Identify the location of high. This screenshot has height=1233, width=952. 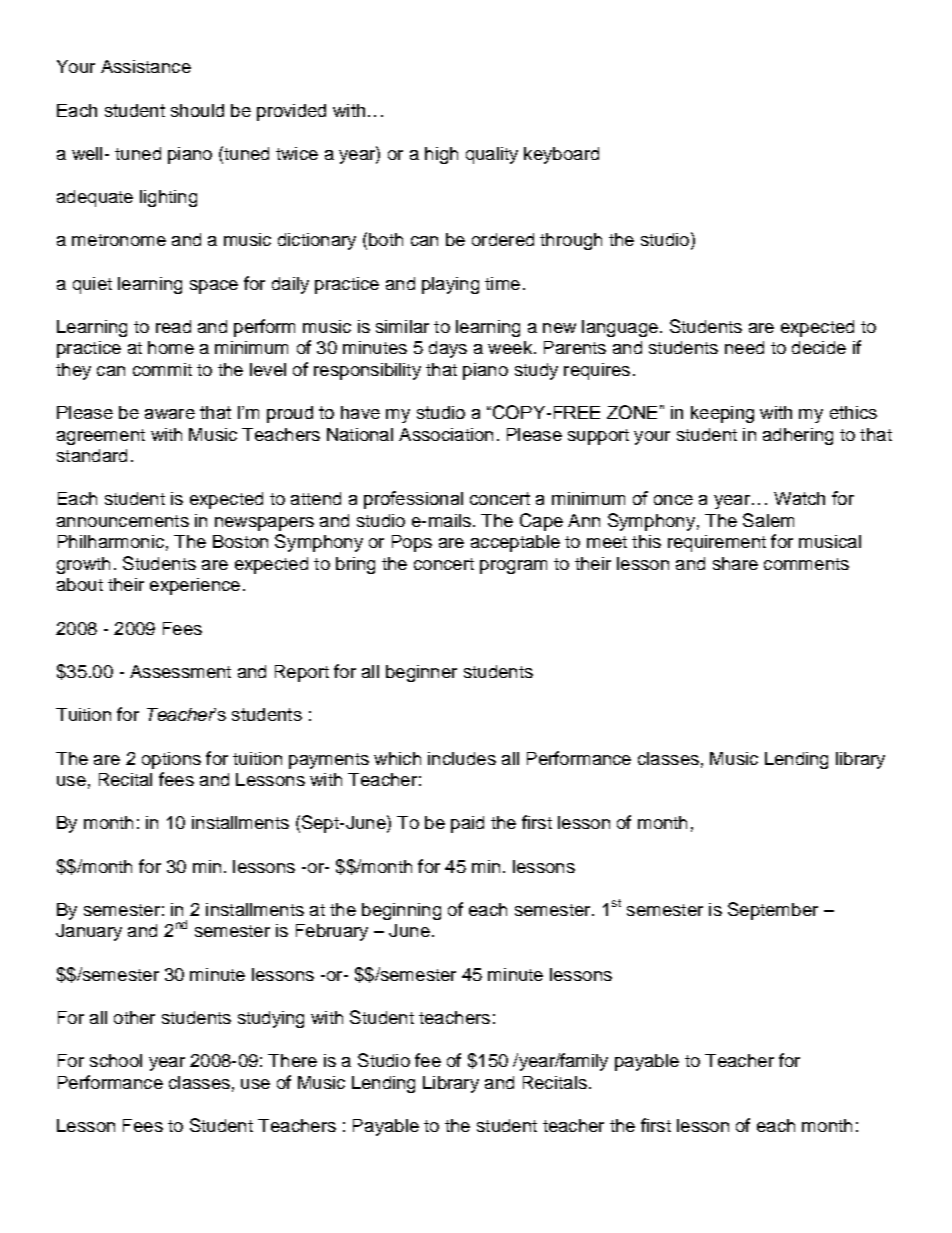
(441, 155).
